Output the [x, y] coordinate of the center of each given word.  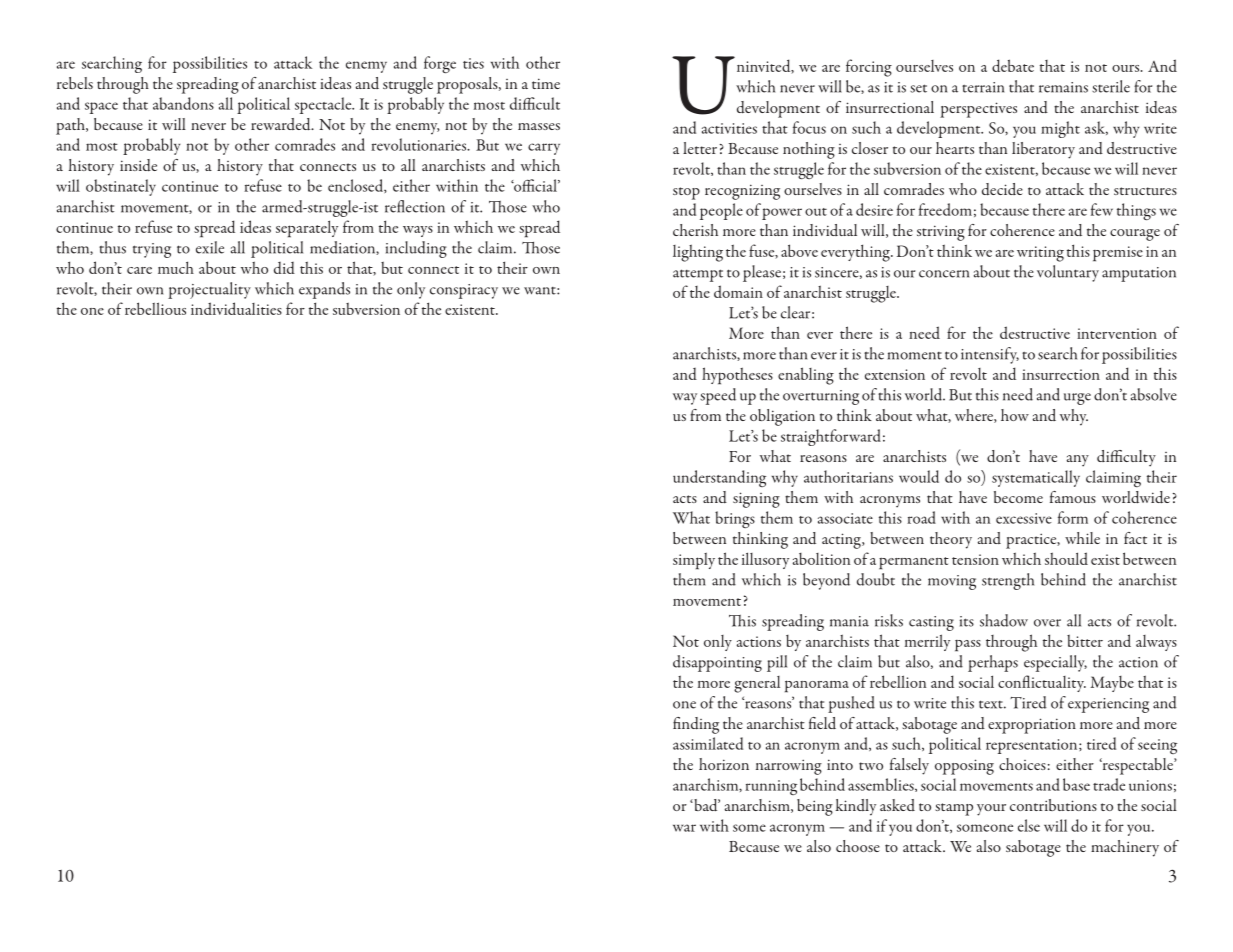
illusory [765, 560]
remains [1063, 87]
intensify [990, 355]
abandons [183, 103]
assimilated [708, 743]
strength [1008, 581]
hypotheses [737, 376]
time [546, 83]
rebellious [155, 308]
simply [694, 561]
